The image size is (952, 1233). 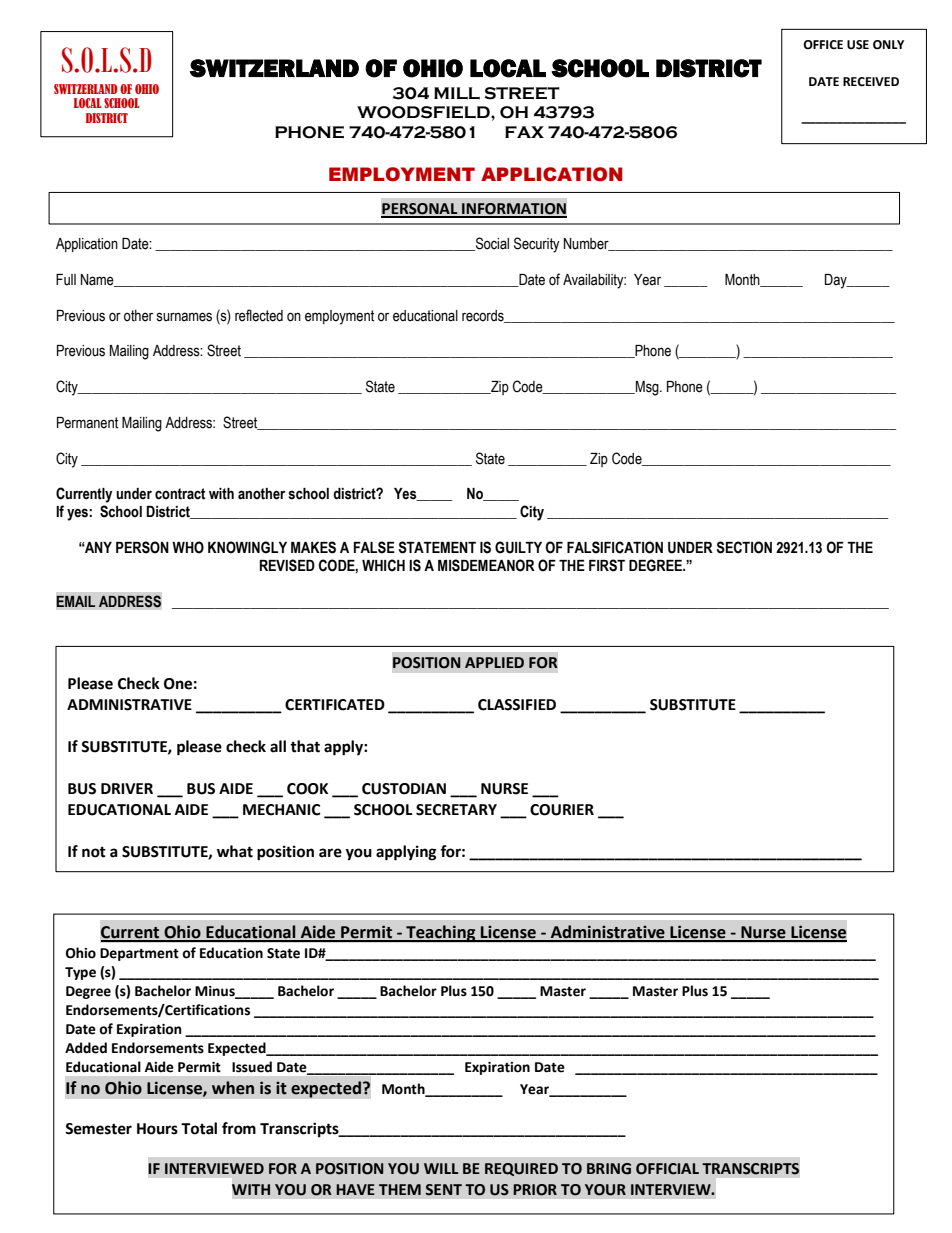 I want to click on OFFICIAL, so click(x=667, y=1169).
